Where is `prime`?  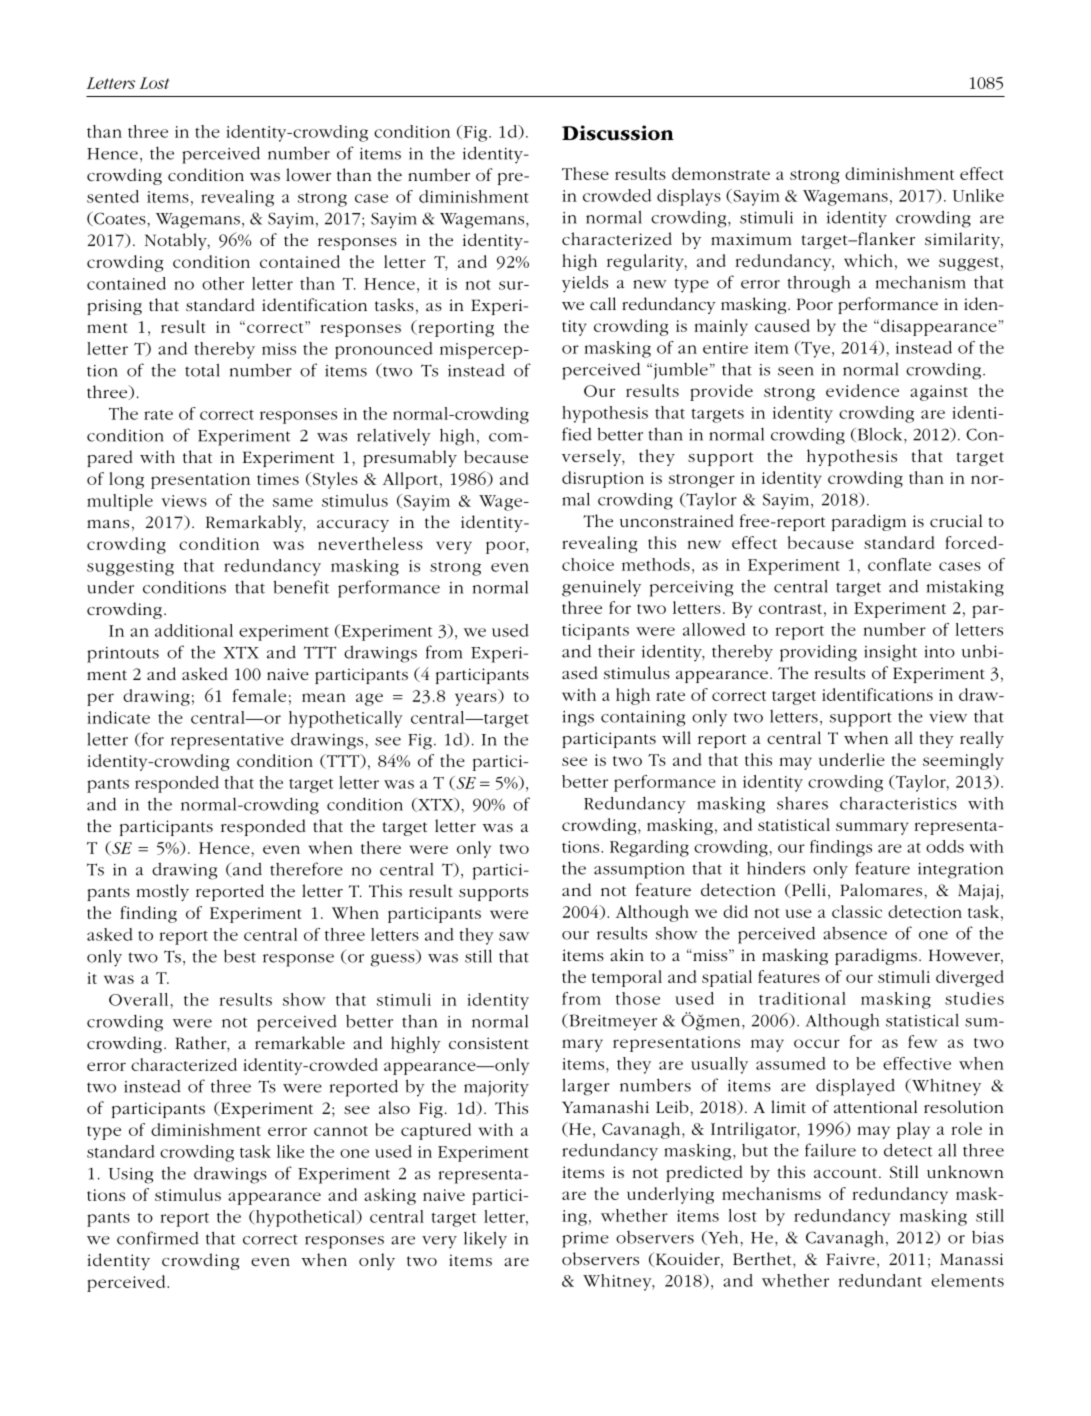 prime is located at coordinates (585, 1240).
